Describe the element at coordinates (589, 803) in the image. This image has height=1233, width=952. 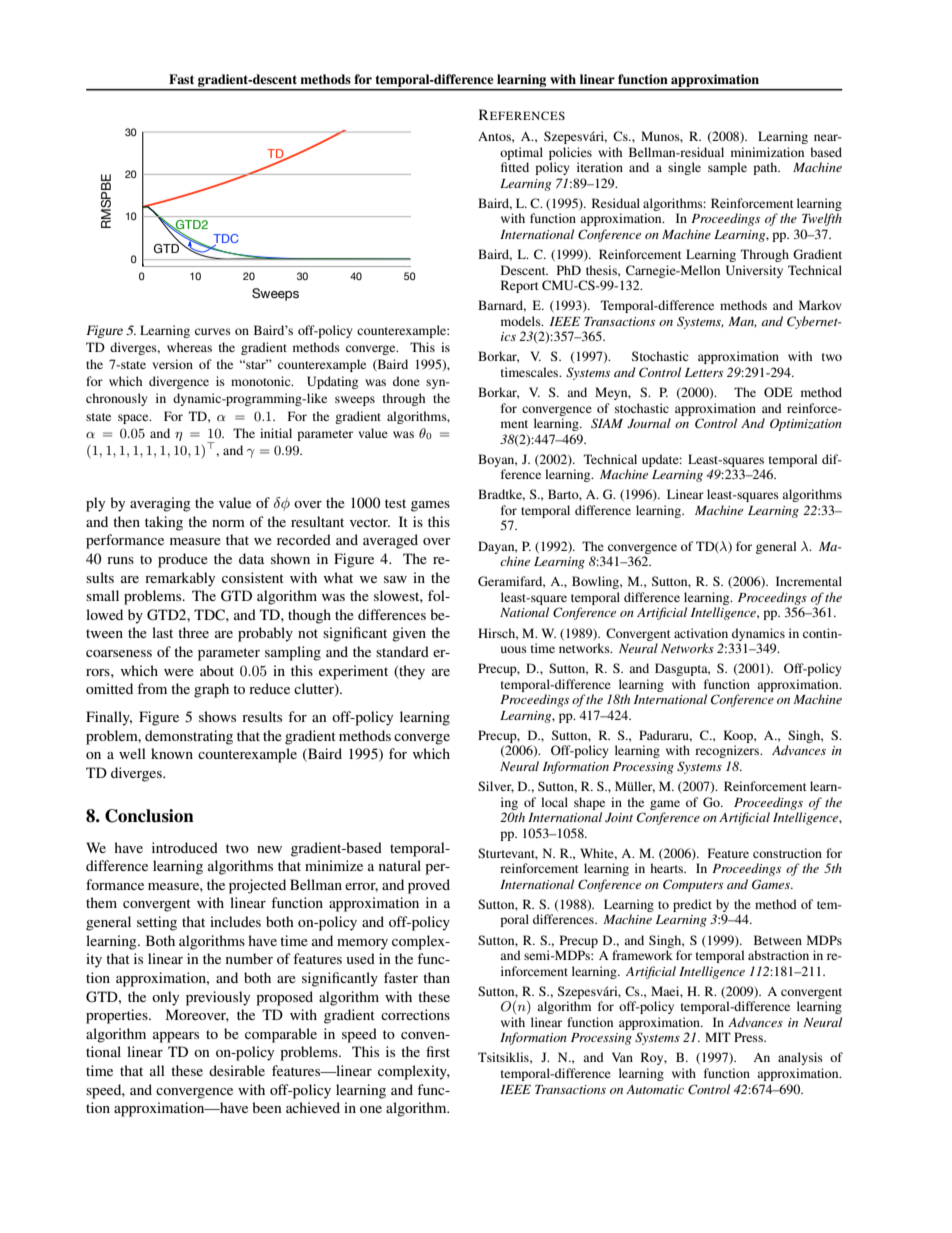
I see `shape` at that location.
